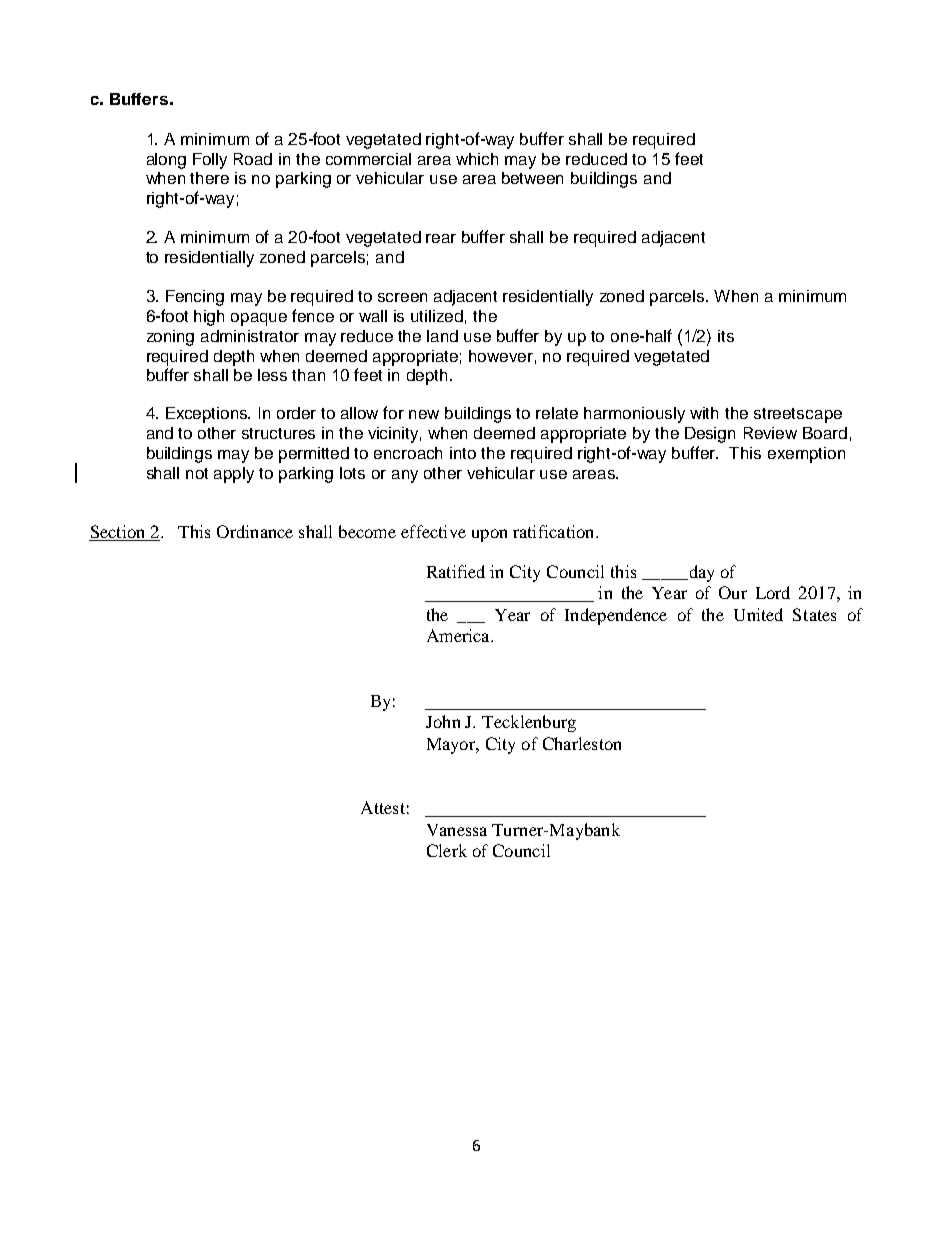  What do you see at coordinates (383, 807) in the screenshot?
I see `Attest` at bounding box center [383, 807].
